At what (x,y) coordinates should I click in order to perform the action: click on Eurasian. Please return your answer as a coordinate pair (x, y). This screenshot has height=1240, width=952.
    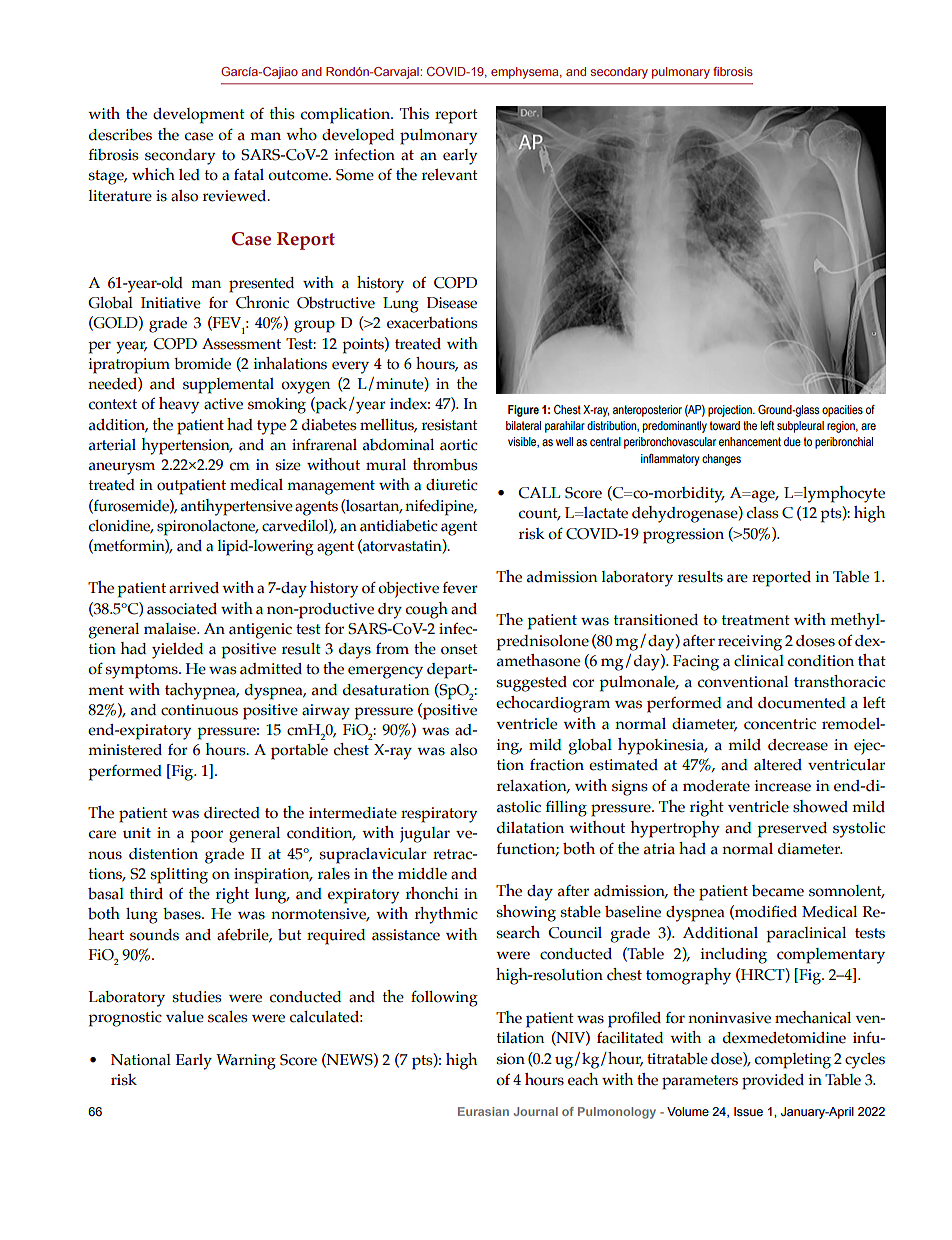
    Looking at the image, I should click on (483, 1111).
